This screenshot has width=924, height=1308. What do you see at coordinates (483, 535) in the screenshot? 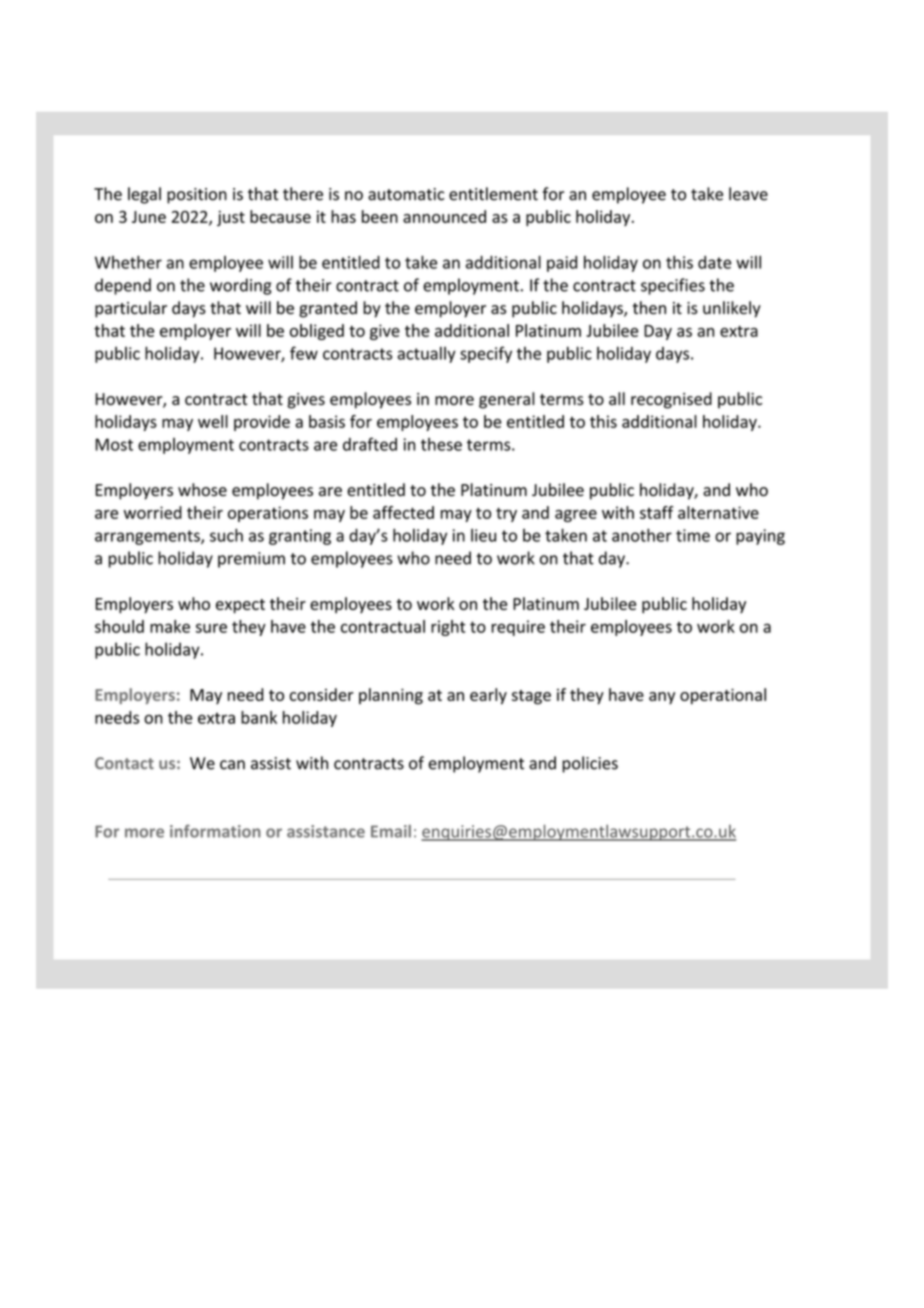
I see `lieu` at bounding box center [483, 535].
